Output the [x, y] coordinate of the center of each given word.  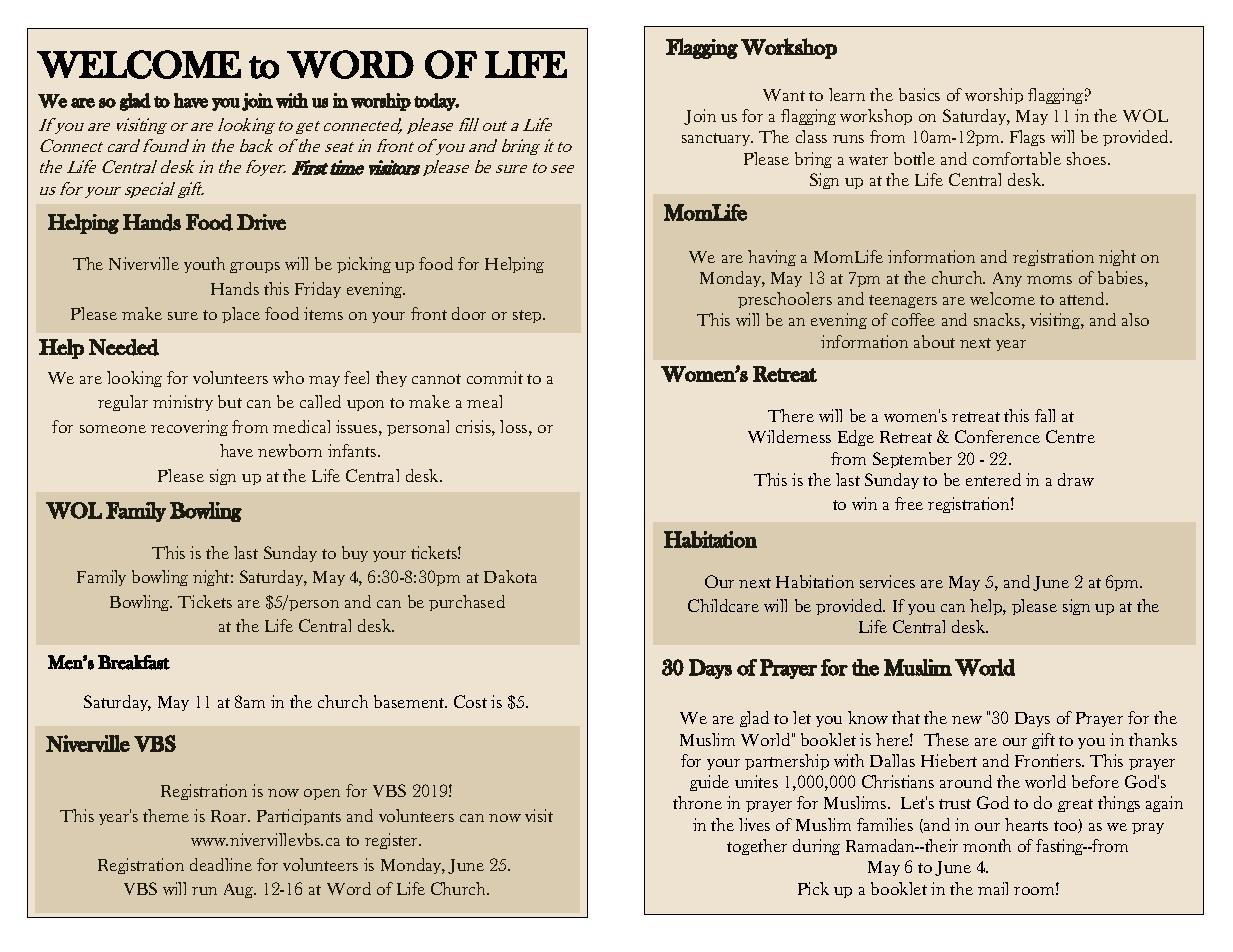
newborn [290, 450]
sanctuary [717, 139]
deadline [221, 864]
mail [993, 888]
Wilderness [789, 436]
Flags [1027, 138]
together [757, 847]
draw [1076, 479]
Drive [261, 222]
